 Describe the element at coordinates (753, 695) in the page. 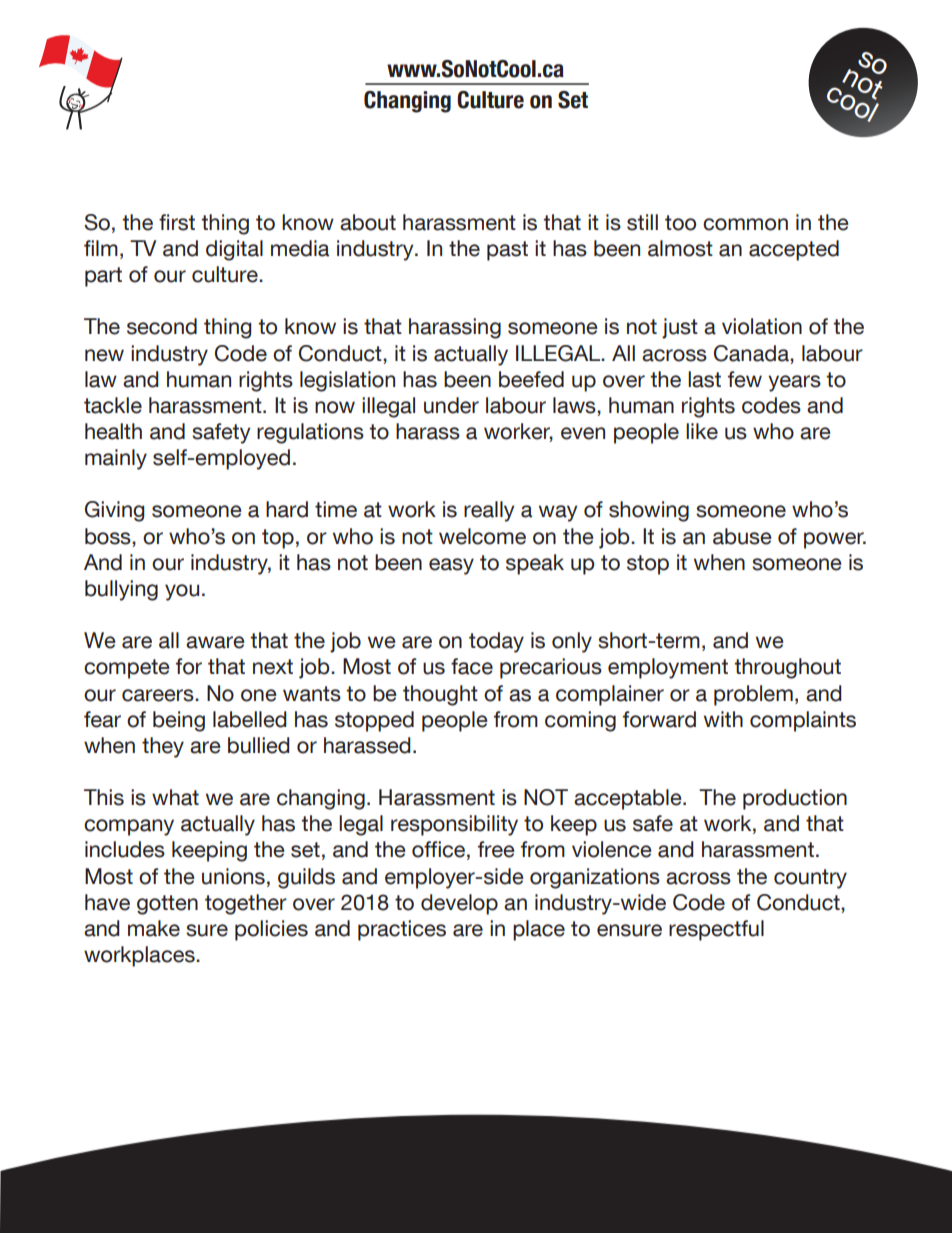

I see `problem` at that location.
